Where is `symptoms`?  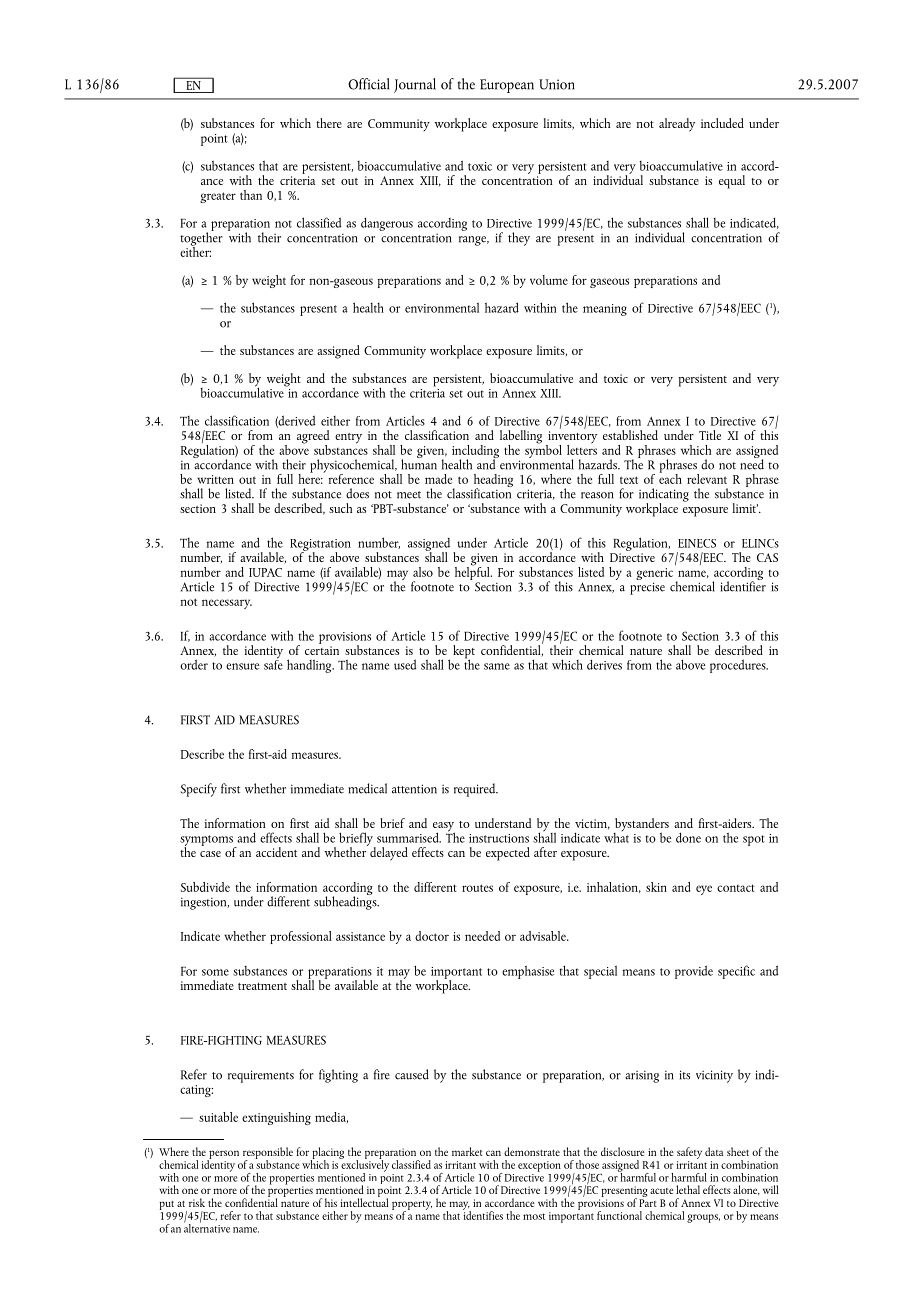
symptoms is located at coordinates (207, 841).
